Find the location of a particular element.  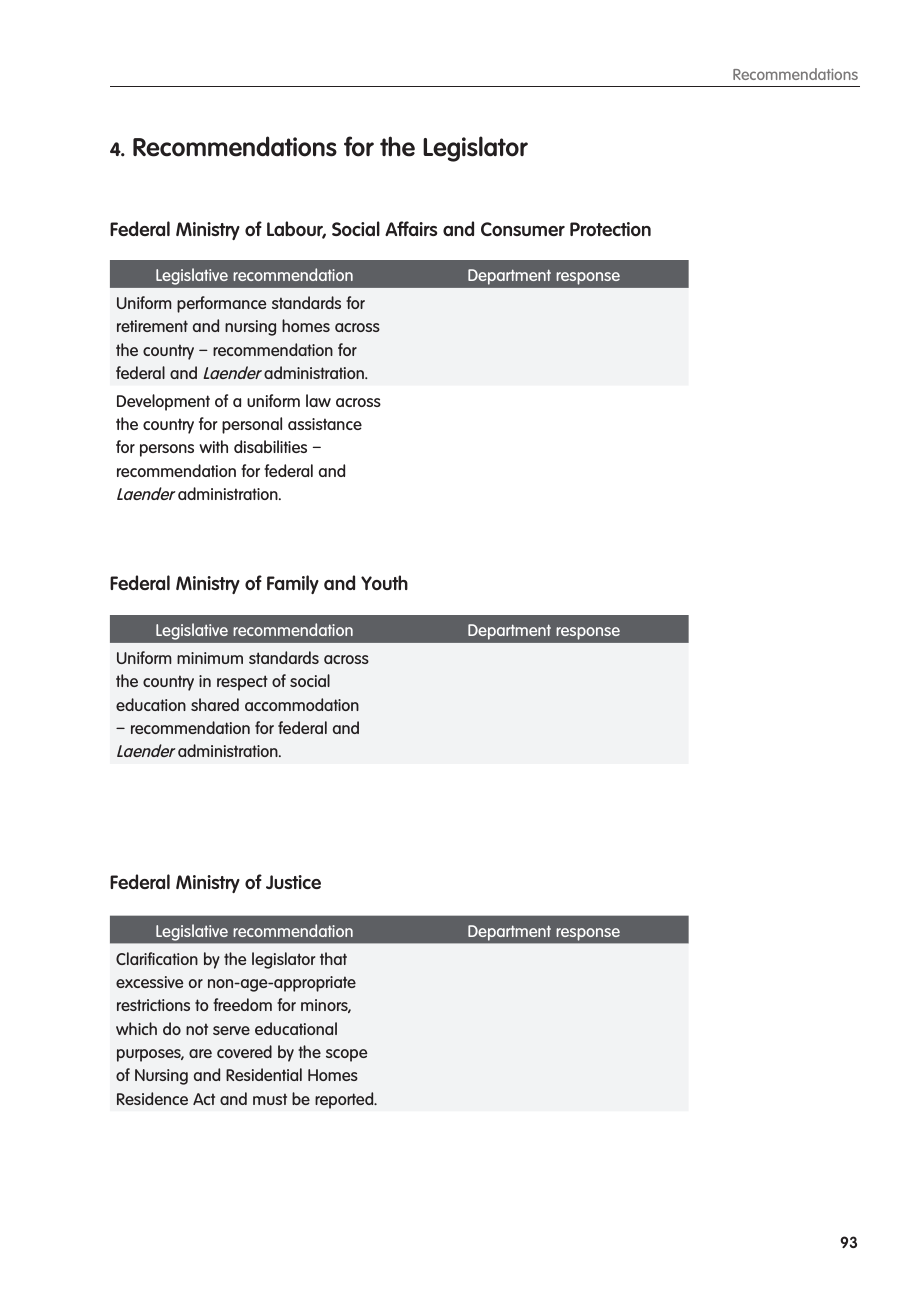

Youth is located at coordinates (384, 582).
